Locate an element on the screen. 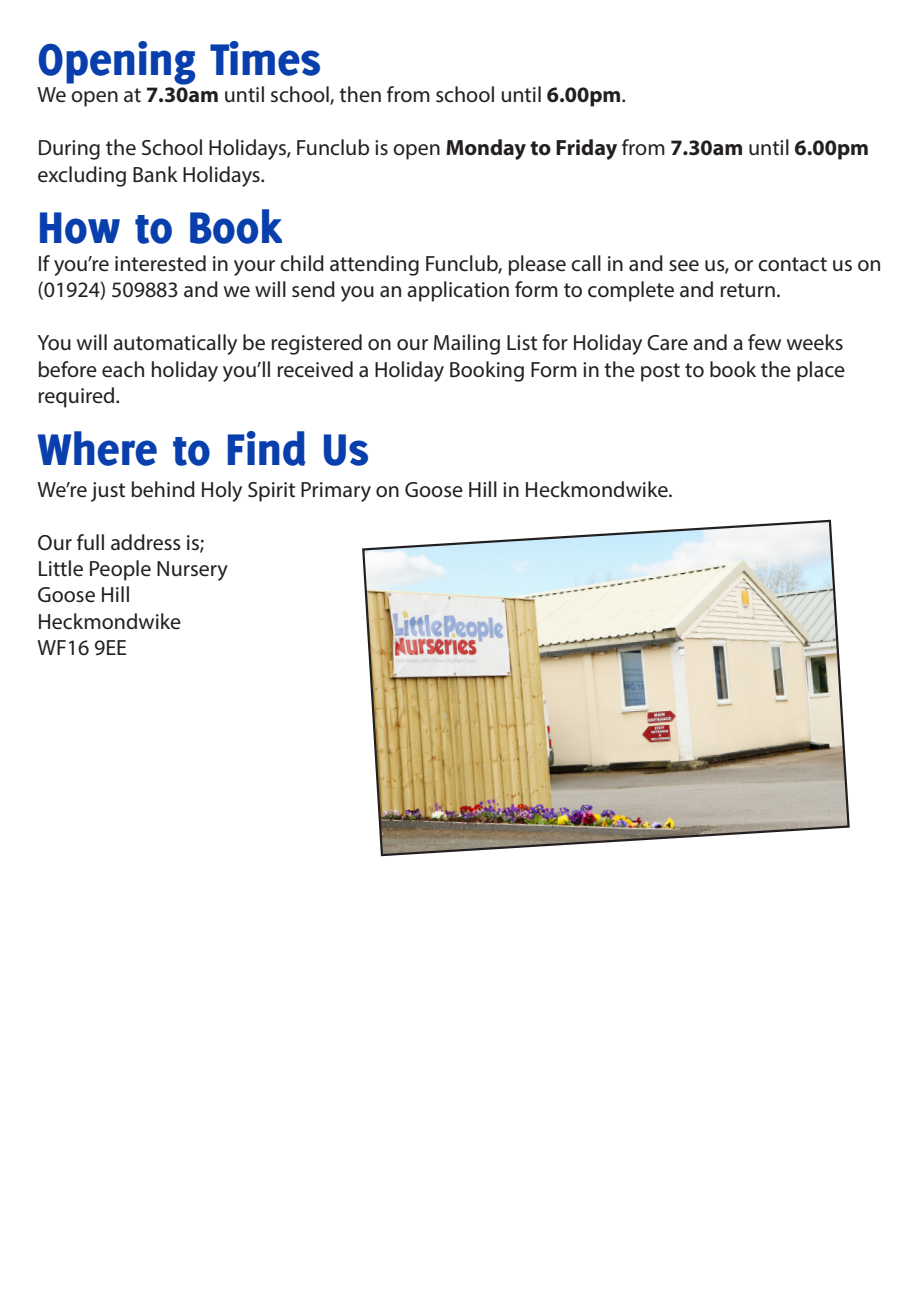 Image resolution: width=924 pixels, height=1311 pixels. Where is located at coordinates (97, 448).
